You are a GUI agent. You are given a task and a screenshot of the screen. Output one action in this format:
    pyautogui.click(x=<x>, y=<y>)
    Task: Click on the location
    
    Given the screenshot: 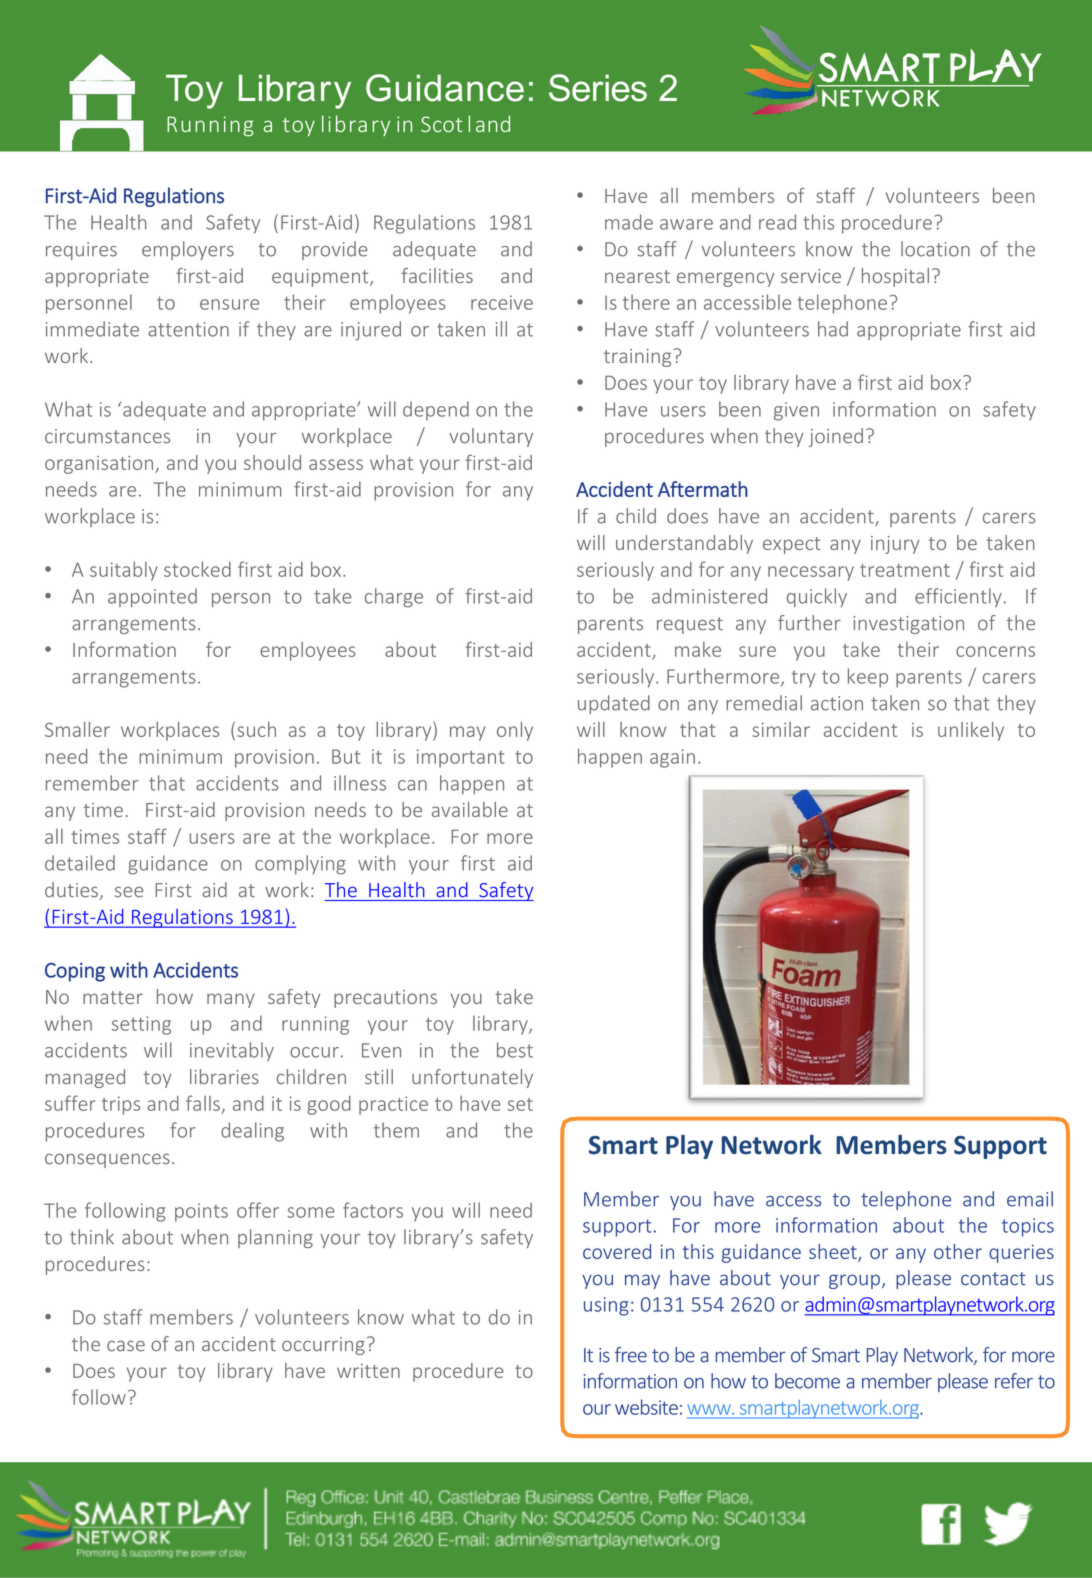 What is the action you would take?
    pyautogui.click(x=935, y=249)
